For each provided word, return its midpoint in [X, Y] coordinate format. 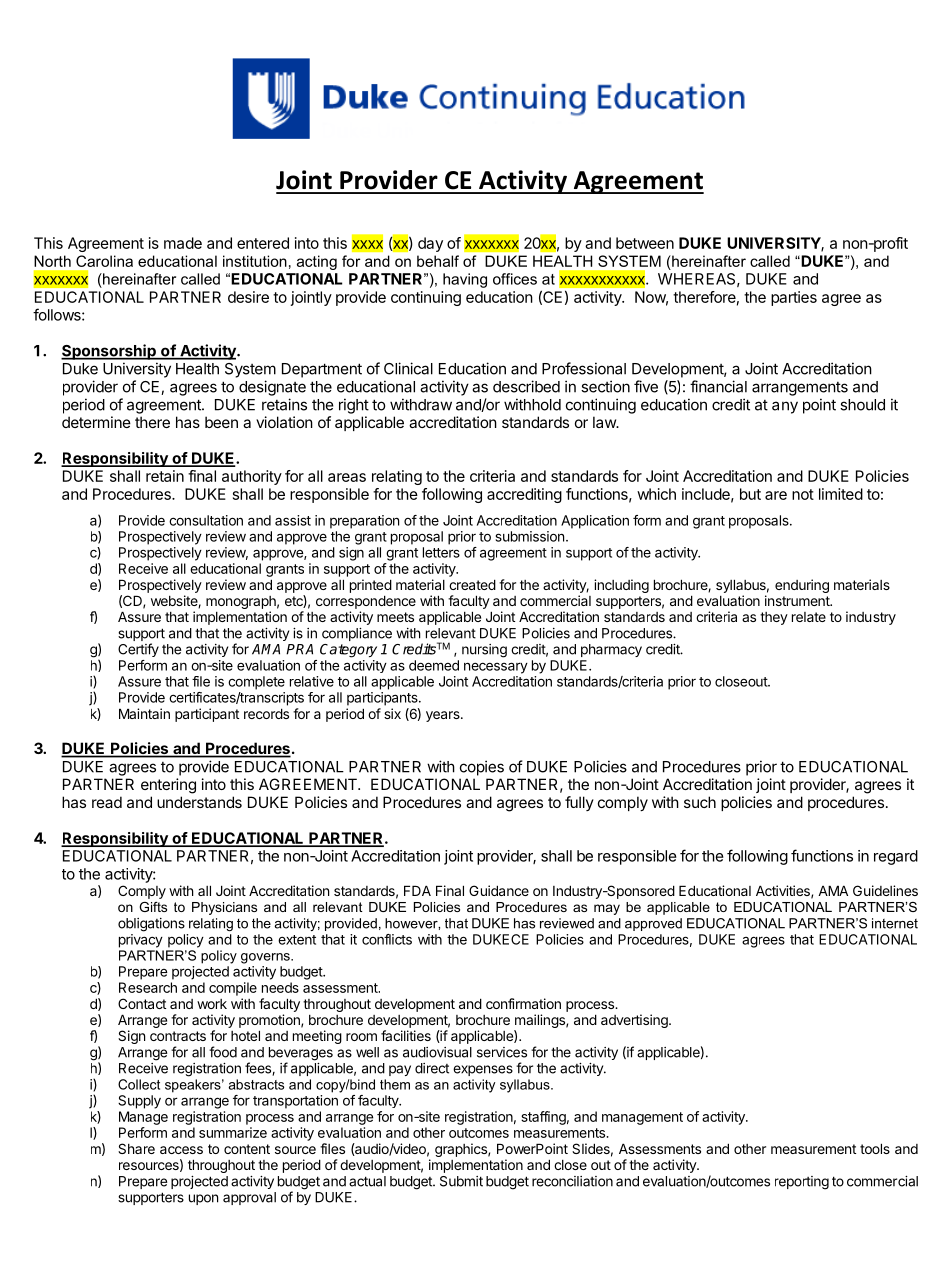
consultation [206, 520]
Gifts [153, 907]
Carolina [104, 261]
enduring [802, 586]
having [465, 280]
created [472, 584]
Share [136, 1148]
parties [794, 298]
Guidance [499, 890]
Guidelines [885, 890]
